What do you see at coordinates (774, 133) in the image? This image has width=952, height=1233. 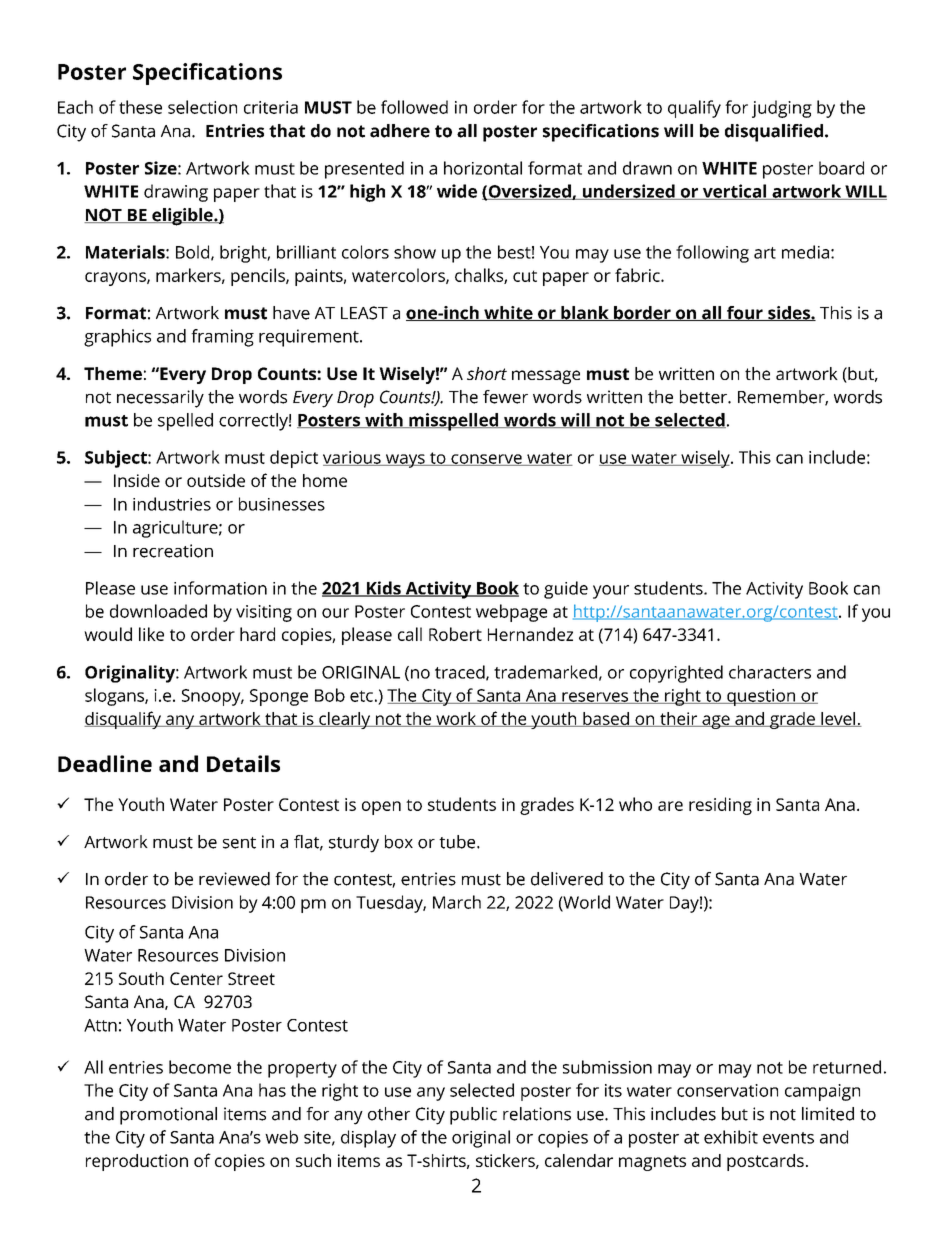 I see `disqualified` at bounding box center [774, 133].
